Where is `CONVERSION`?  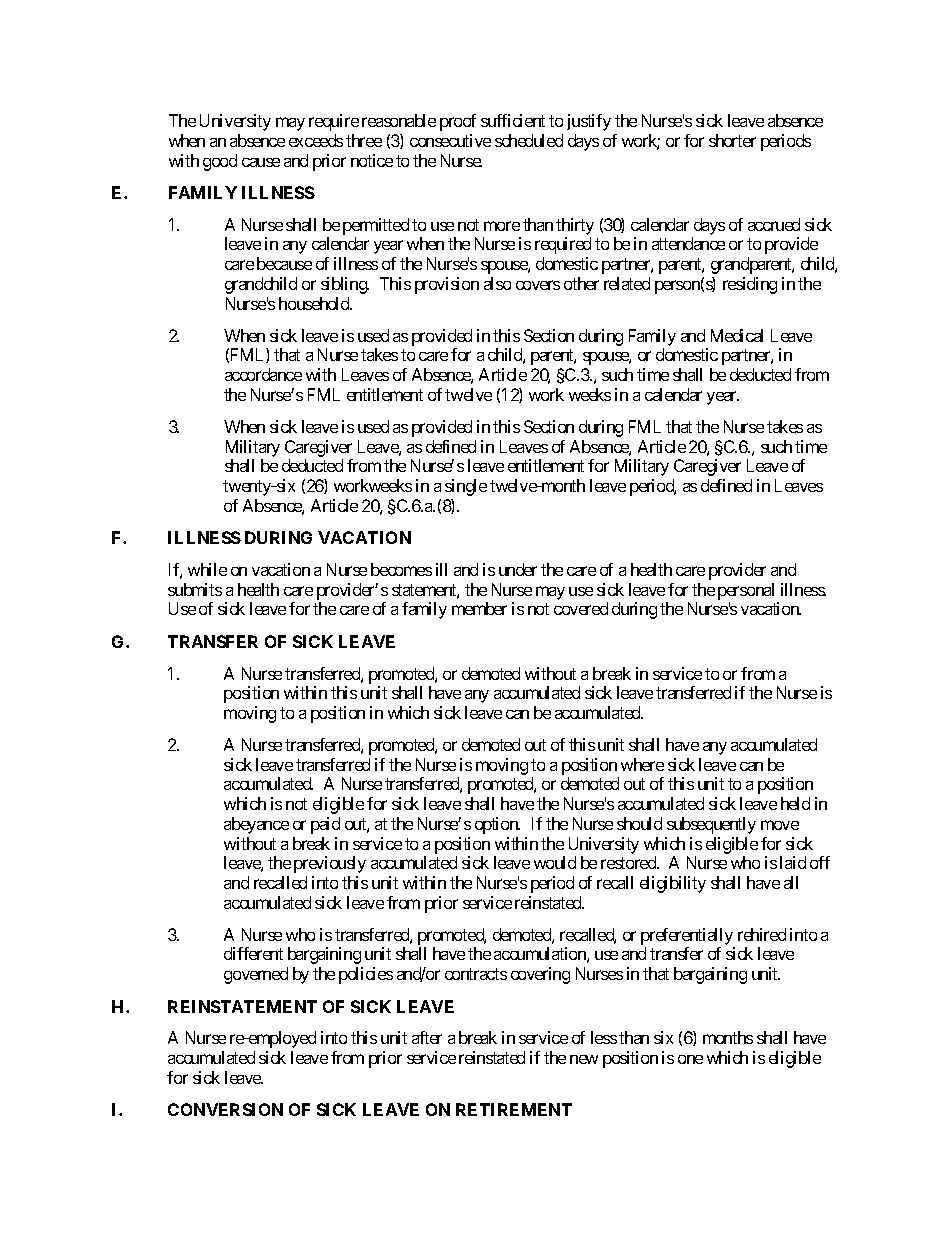
CONVERSION is located at coordinates (225, 1109).
